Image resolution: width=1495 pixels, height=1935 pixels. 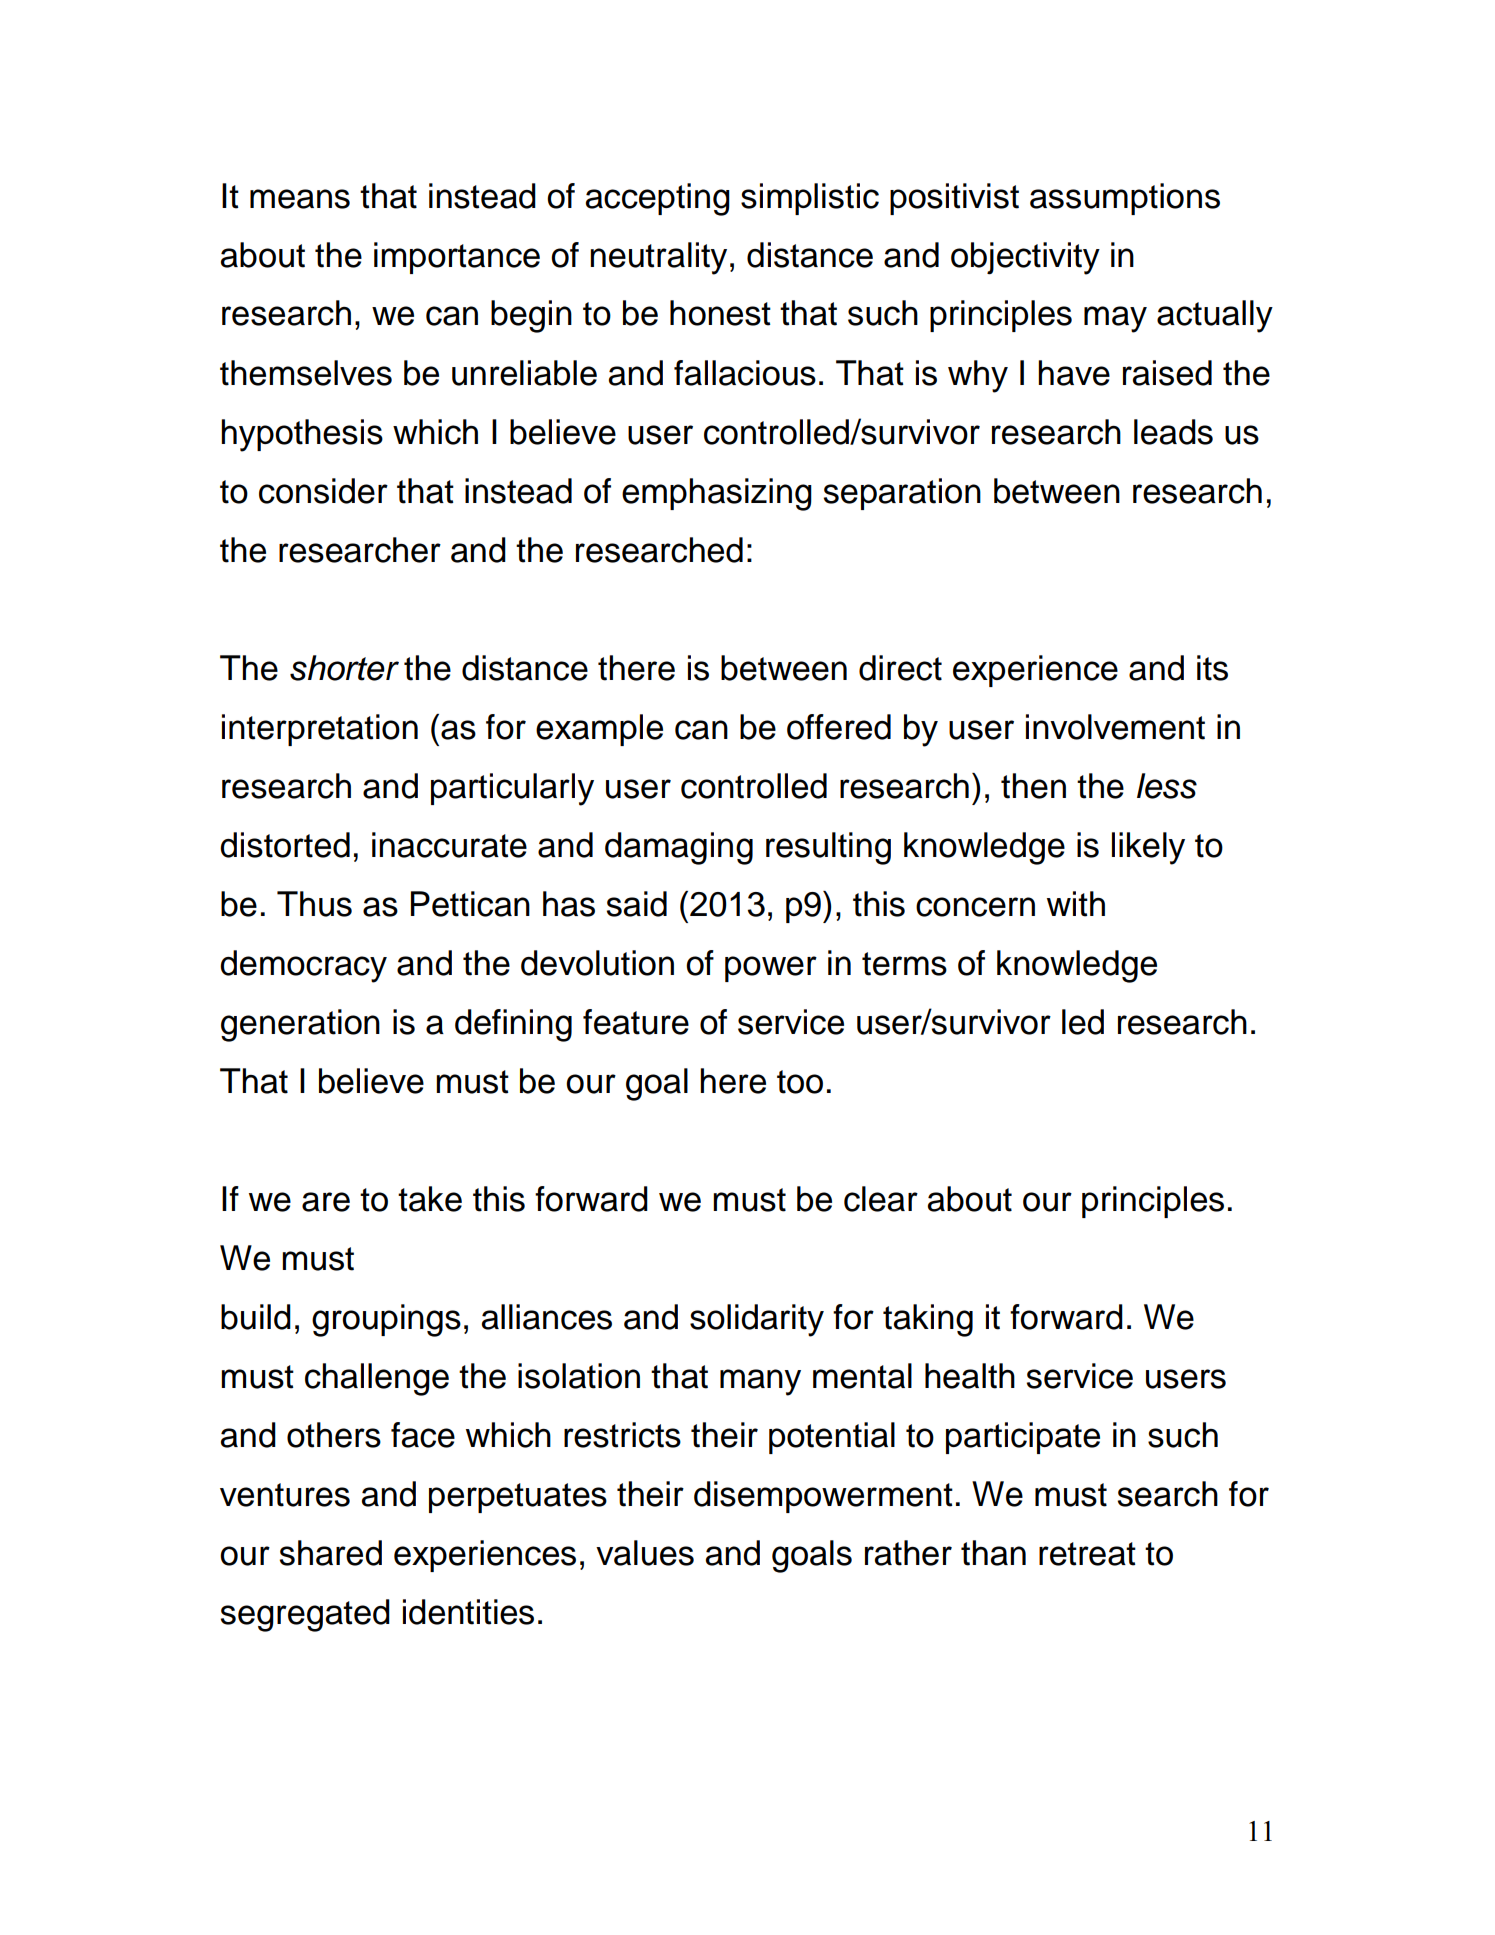 What do you see at coordinates (320, 730) in the screenshot?
I see `interpretation` at bounding box center [320, 730].
